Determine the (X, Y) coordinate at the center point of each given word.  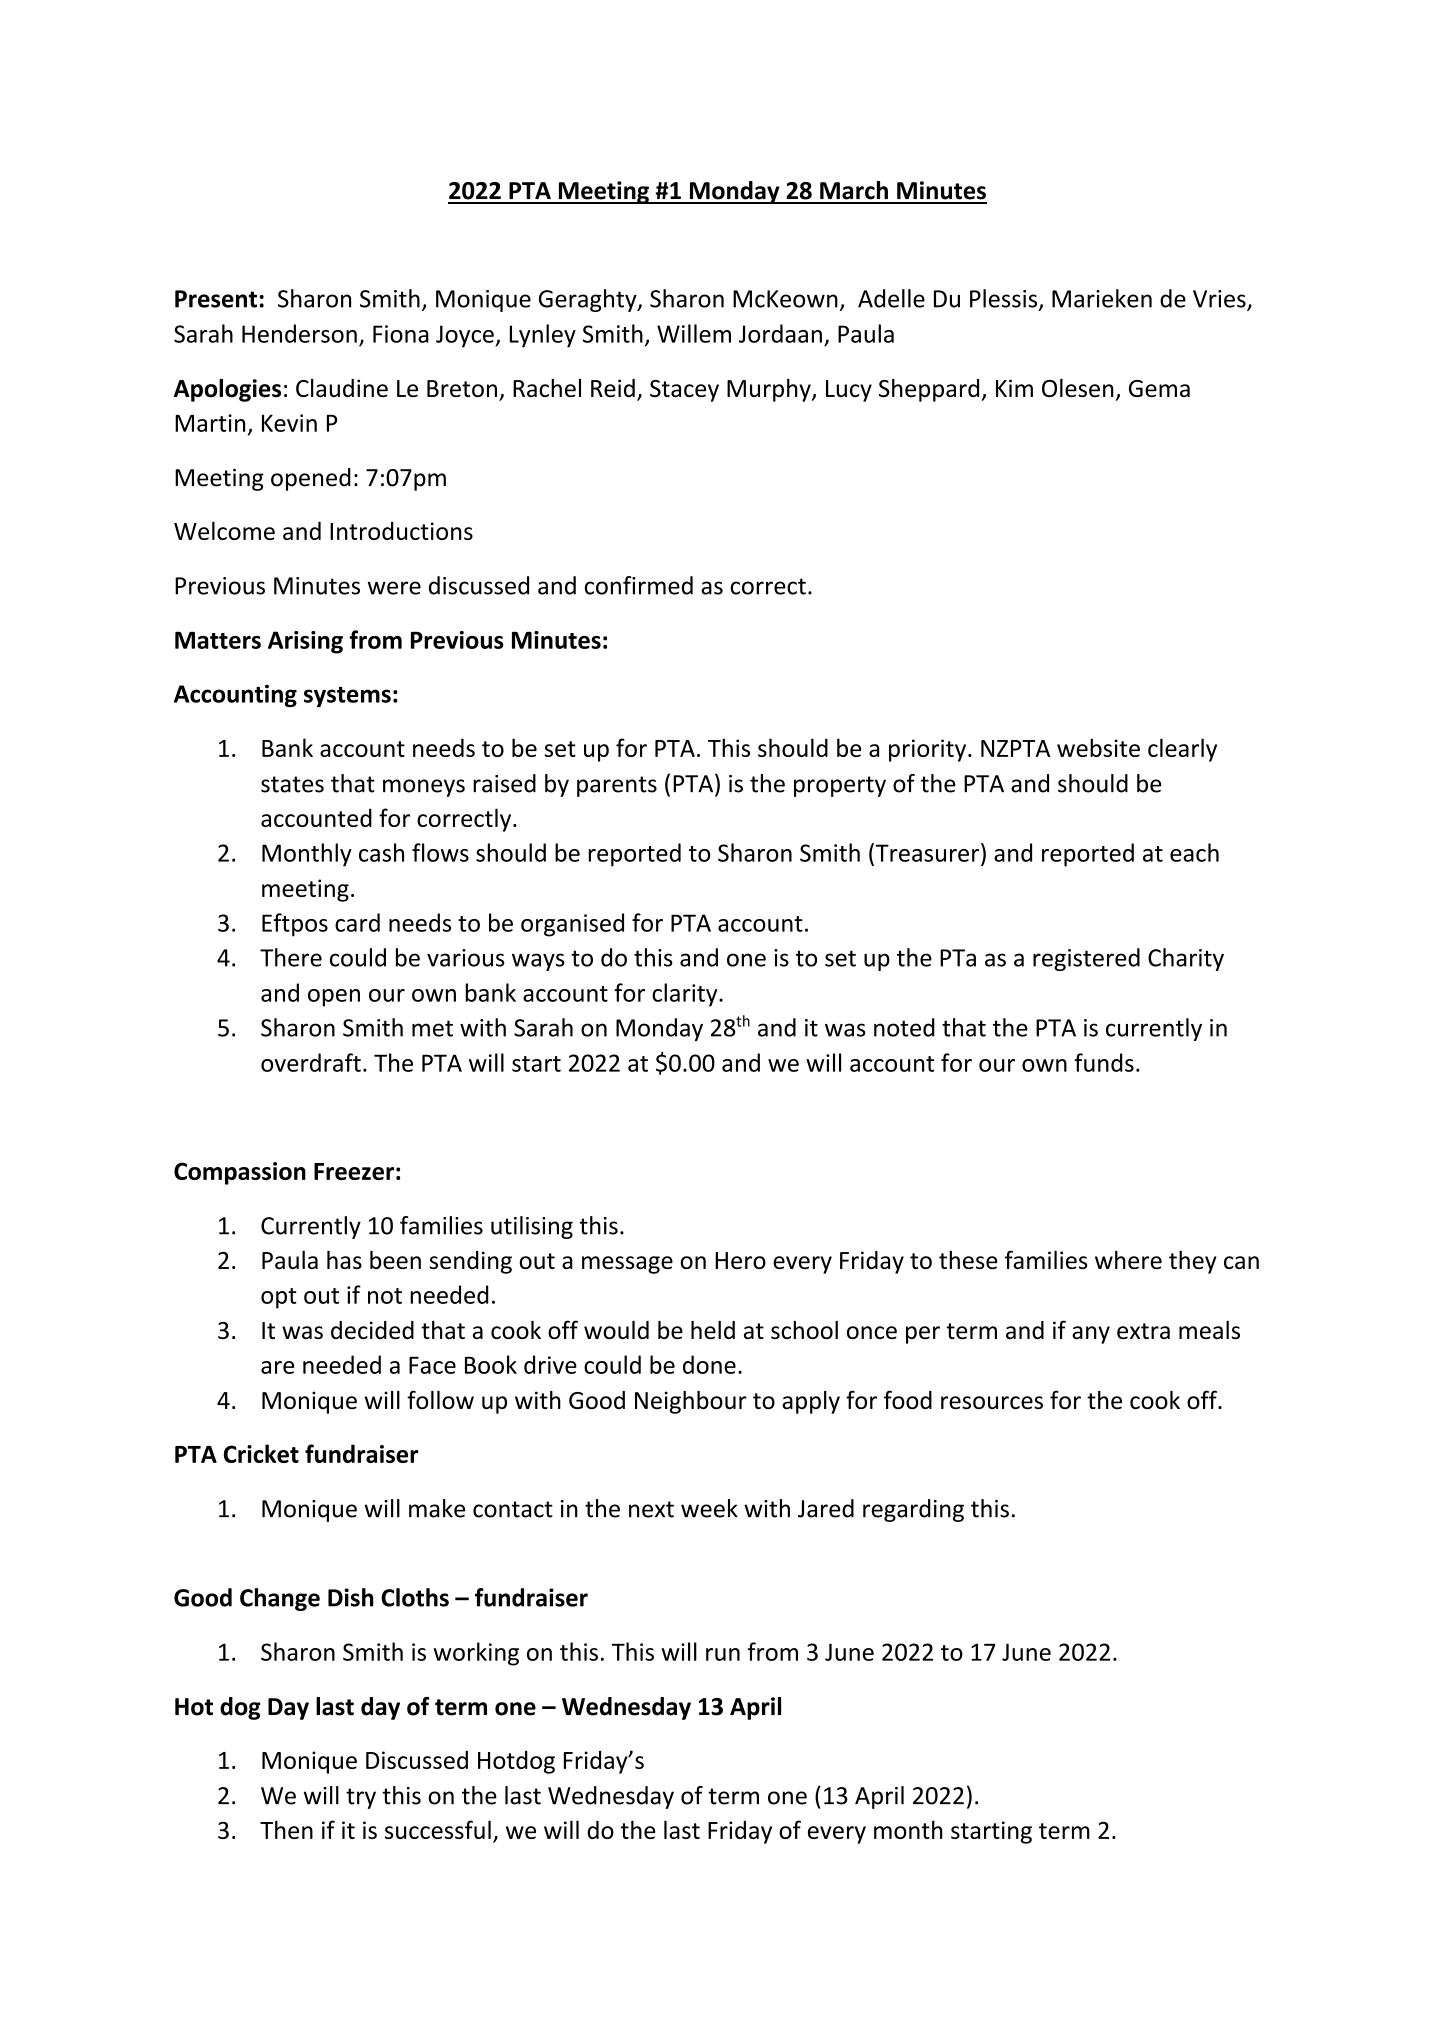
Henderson (299, 333)
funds (1104, 1062)
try (361, 1798)
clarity (686, 995)
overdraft (311, 1062)
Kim (1014, 388)
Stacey (684, 391)
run (723, 1654)
